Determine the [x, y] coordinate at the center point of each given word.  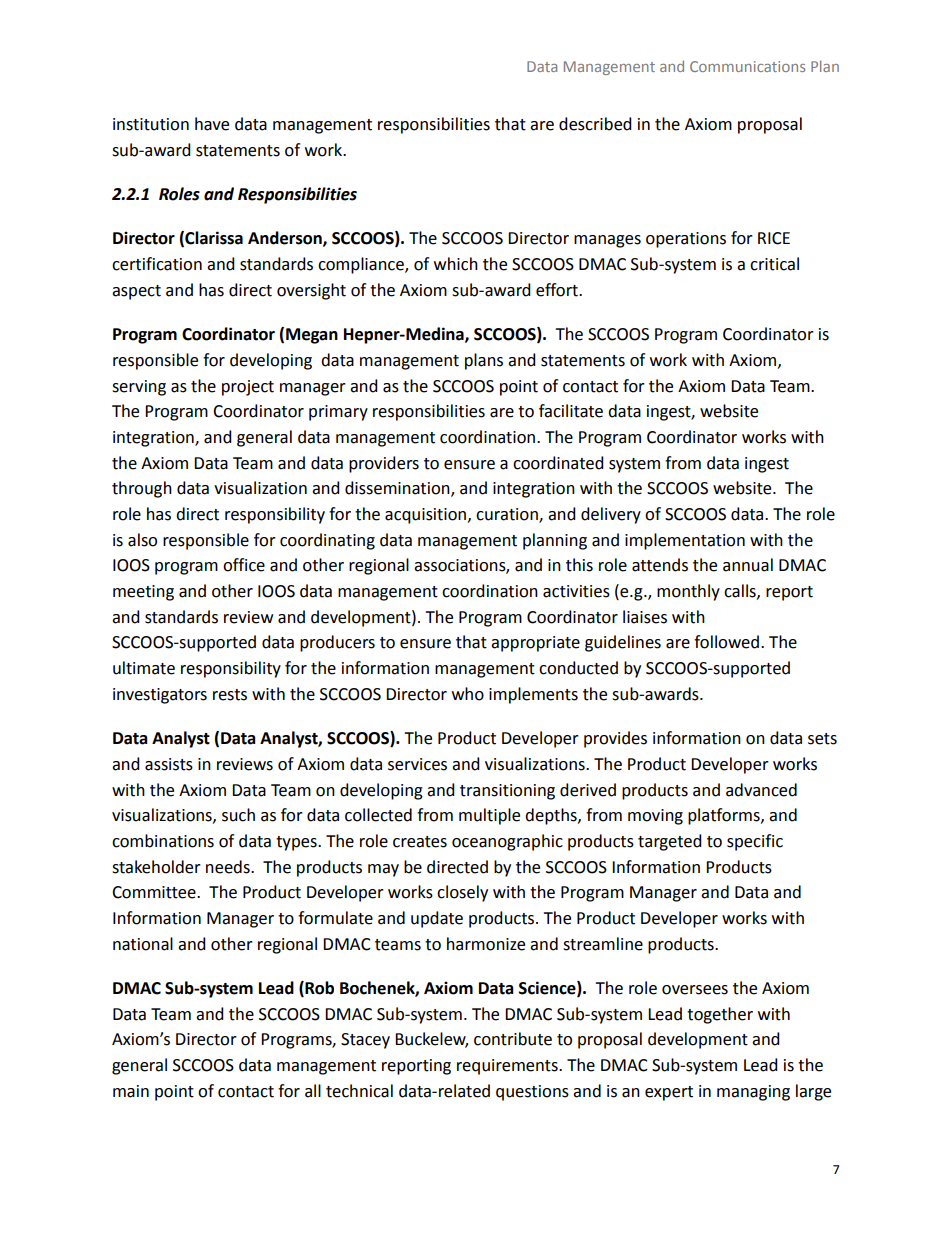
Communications [747, 66]
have [212, 124]
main [131, 1091]
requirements [508, 1067]
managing [753, 1093]
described [595, 124]
